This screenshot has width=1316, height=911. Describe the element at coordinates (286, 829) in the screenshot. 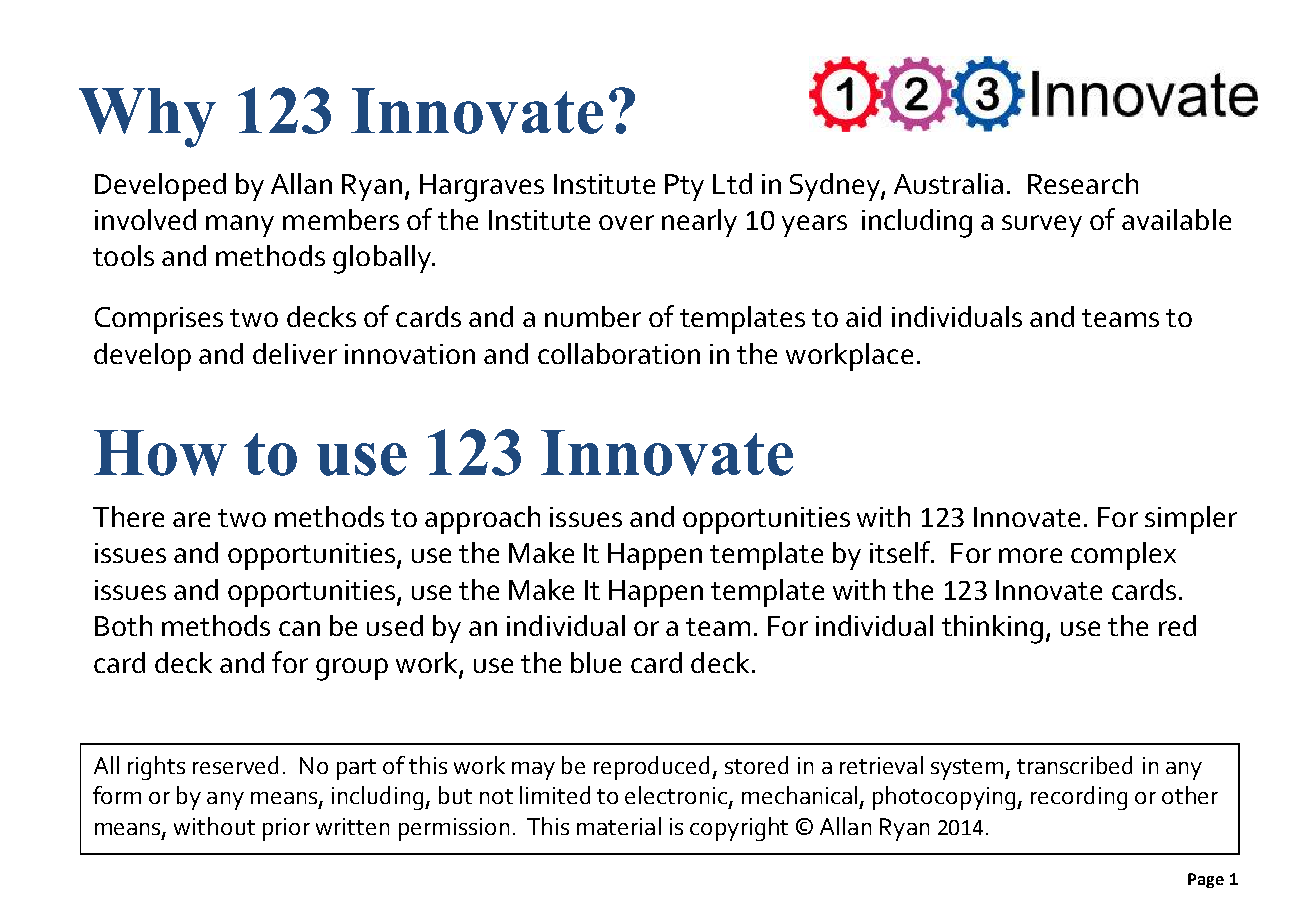

I see `prior` at that location.
